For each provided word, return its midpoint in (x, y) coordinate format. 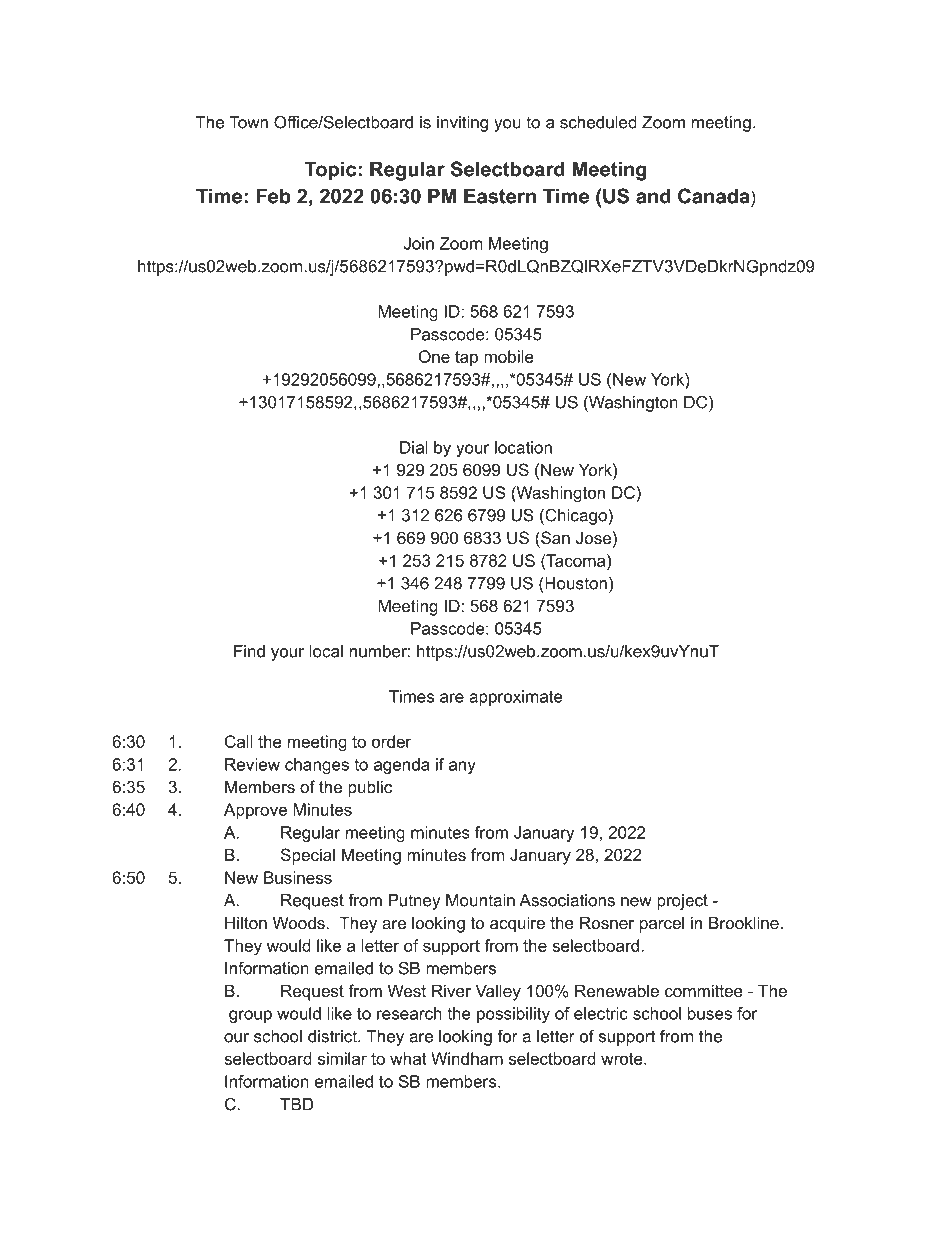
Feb (273, 196)
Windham (467, 1058)
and (653, 196)
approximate (516, 698)
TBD (296, 1104)
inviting (462, 124)
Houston (576, 583)
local (326, 651)
